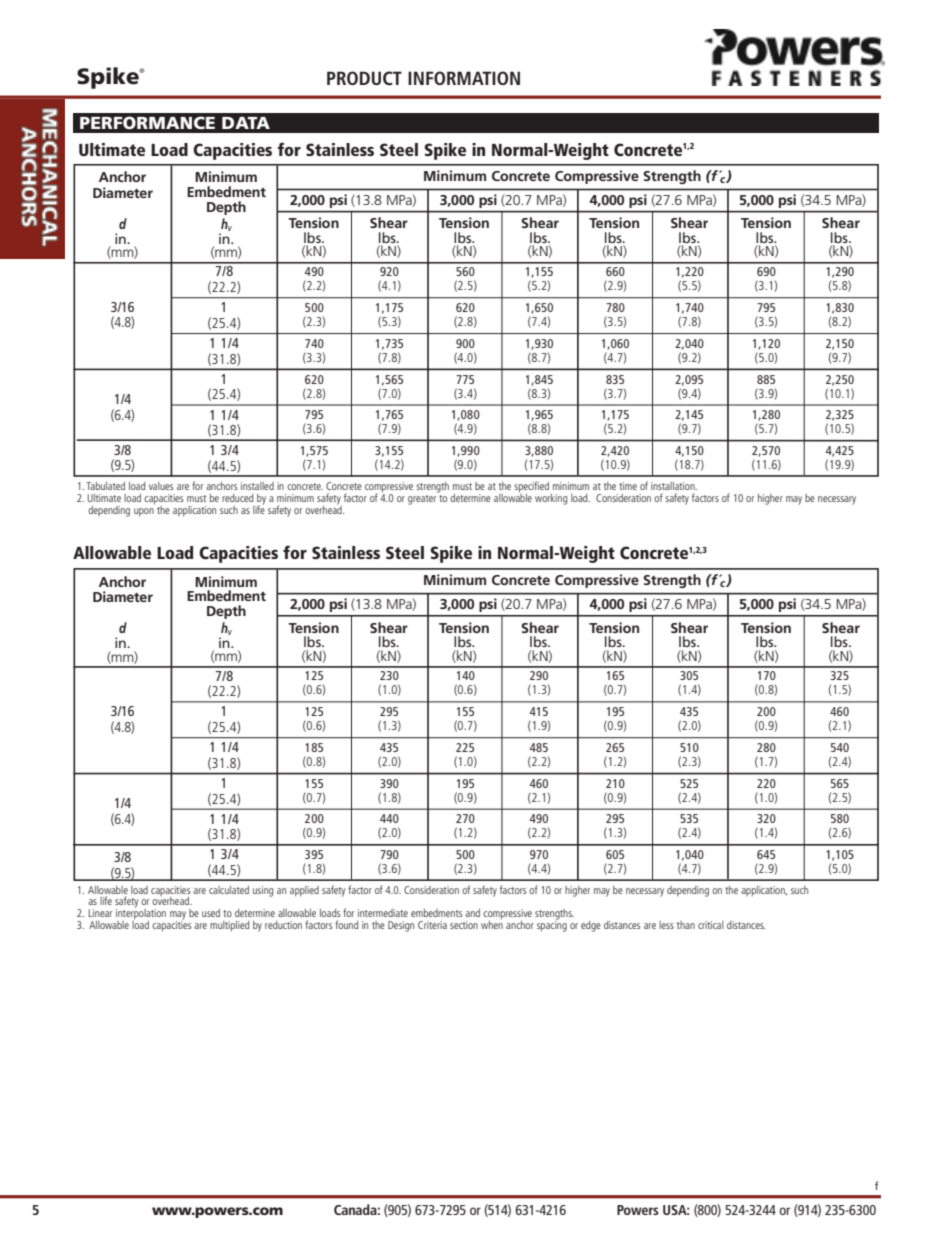  I want to click on calculated, so click(229, 890).
